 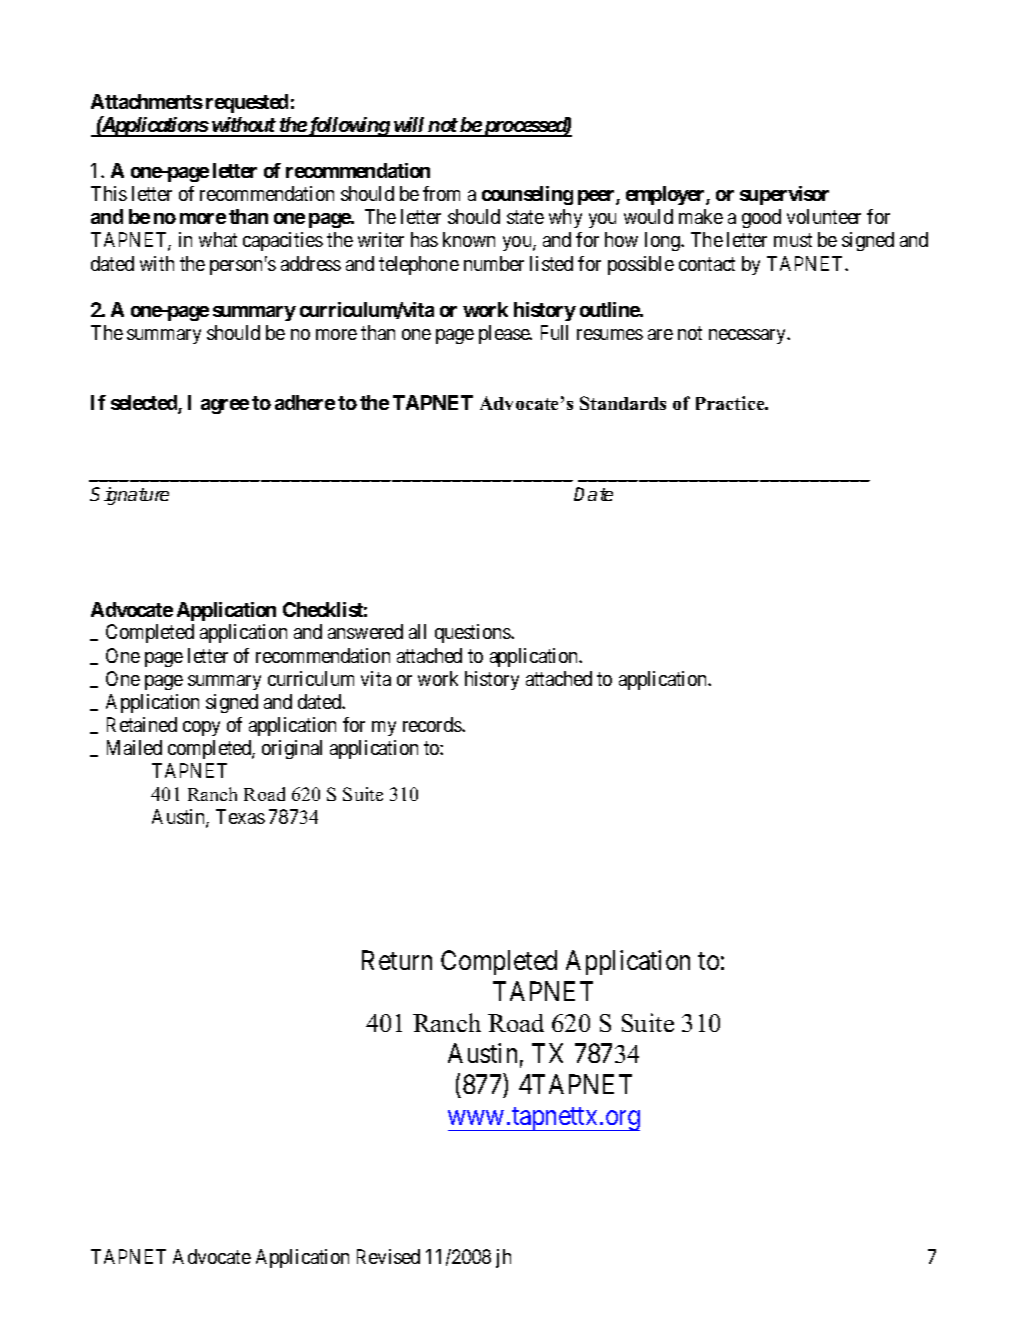 What do you see at coordinates (240, 816) in the document?
I see `Texas` at bounding box center [240, 816].
